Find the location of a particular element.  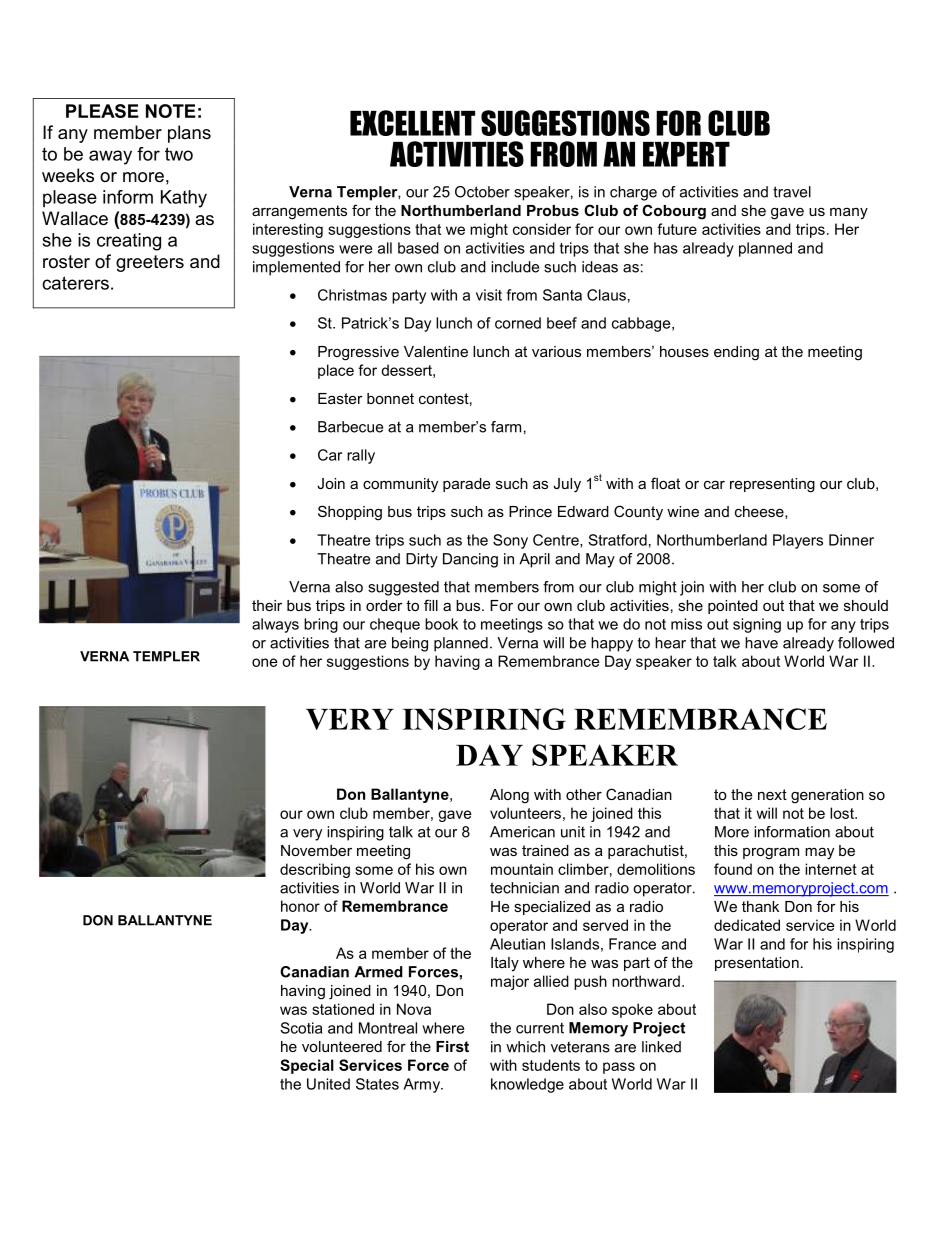

First is located at coordinates (452, 1046).
